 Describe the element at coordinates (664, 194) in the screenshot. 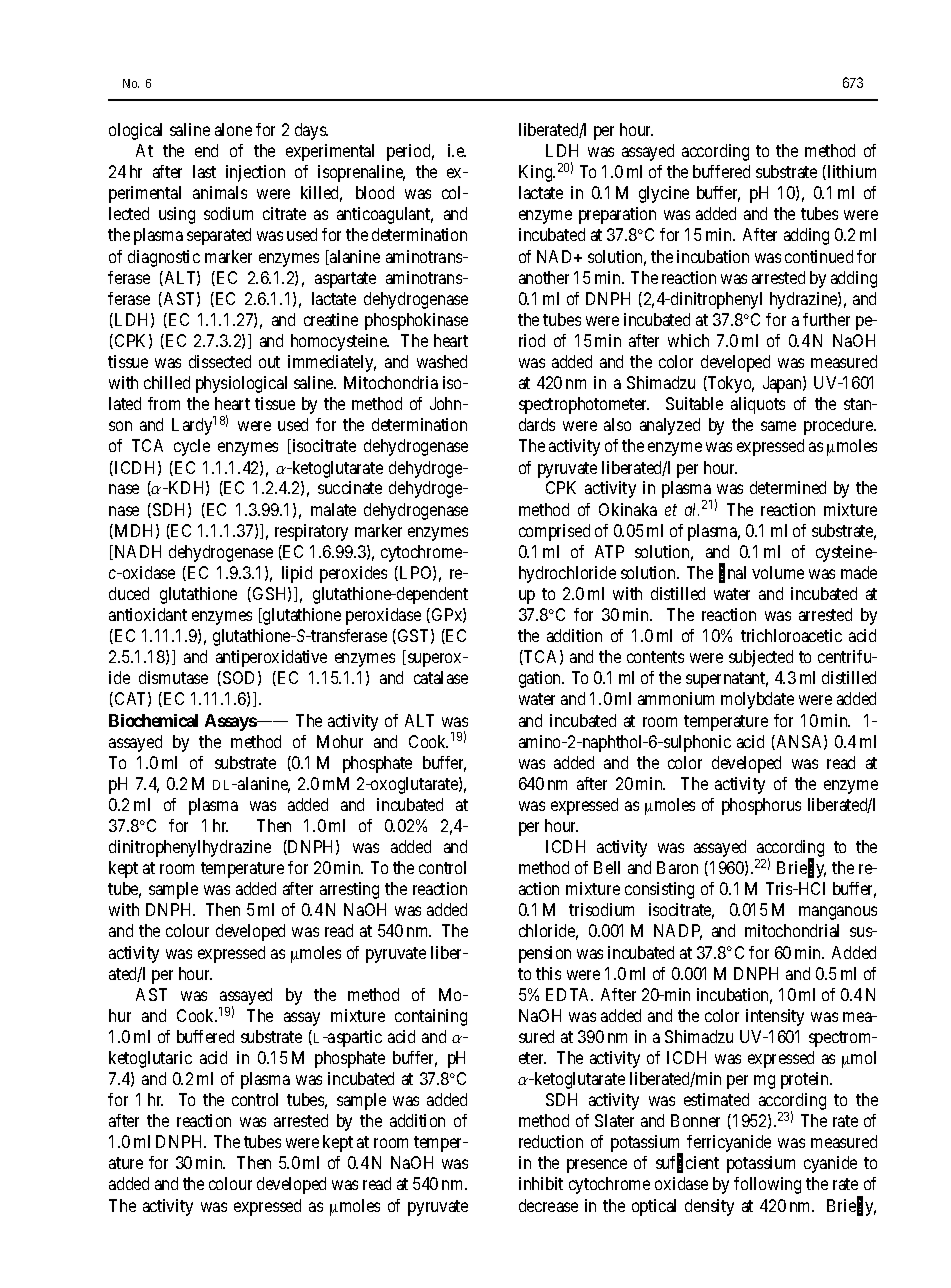

I see `glycine` at that location.
